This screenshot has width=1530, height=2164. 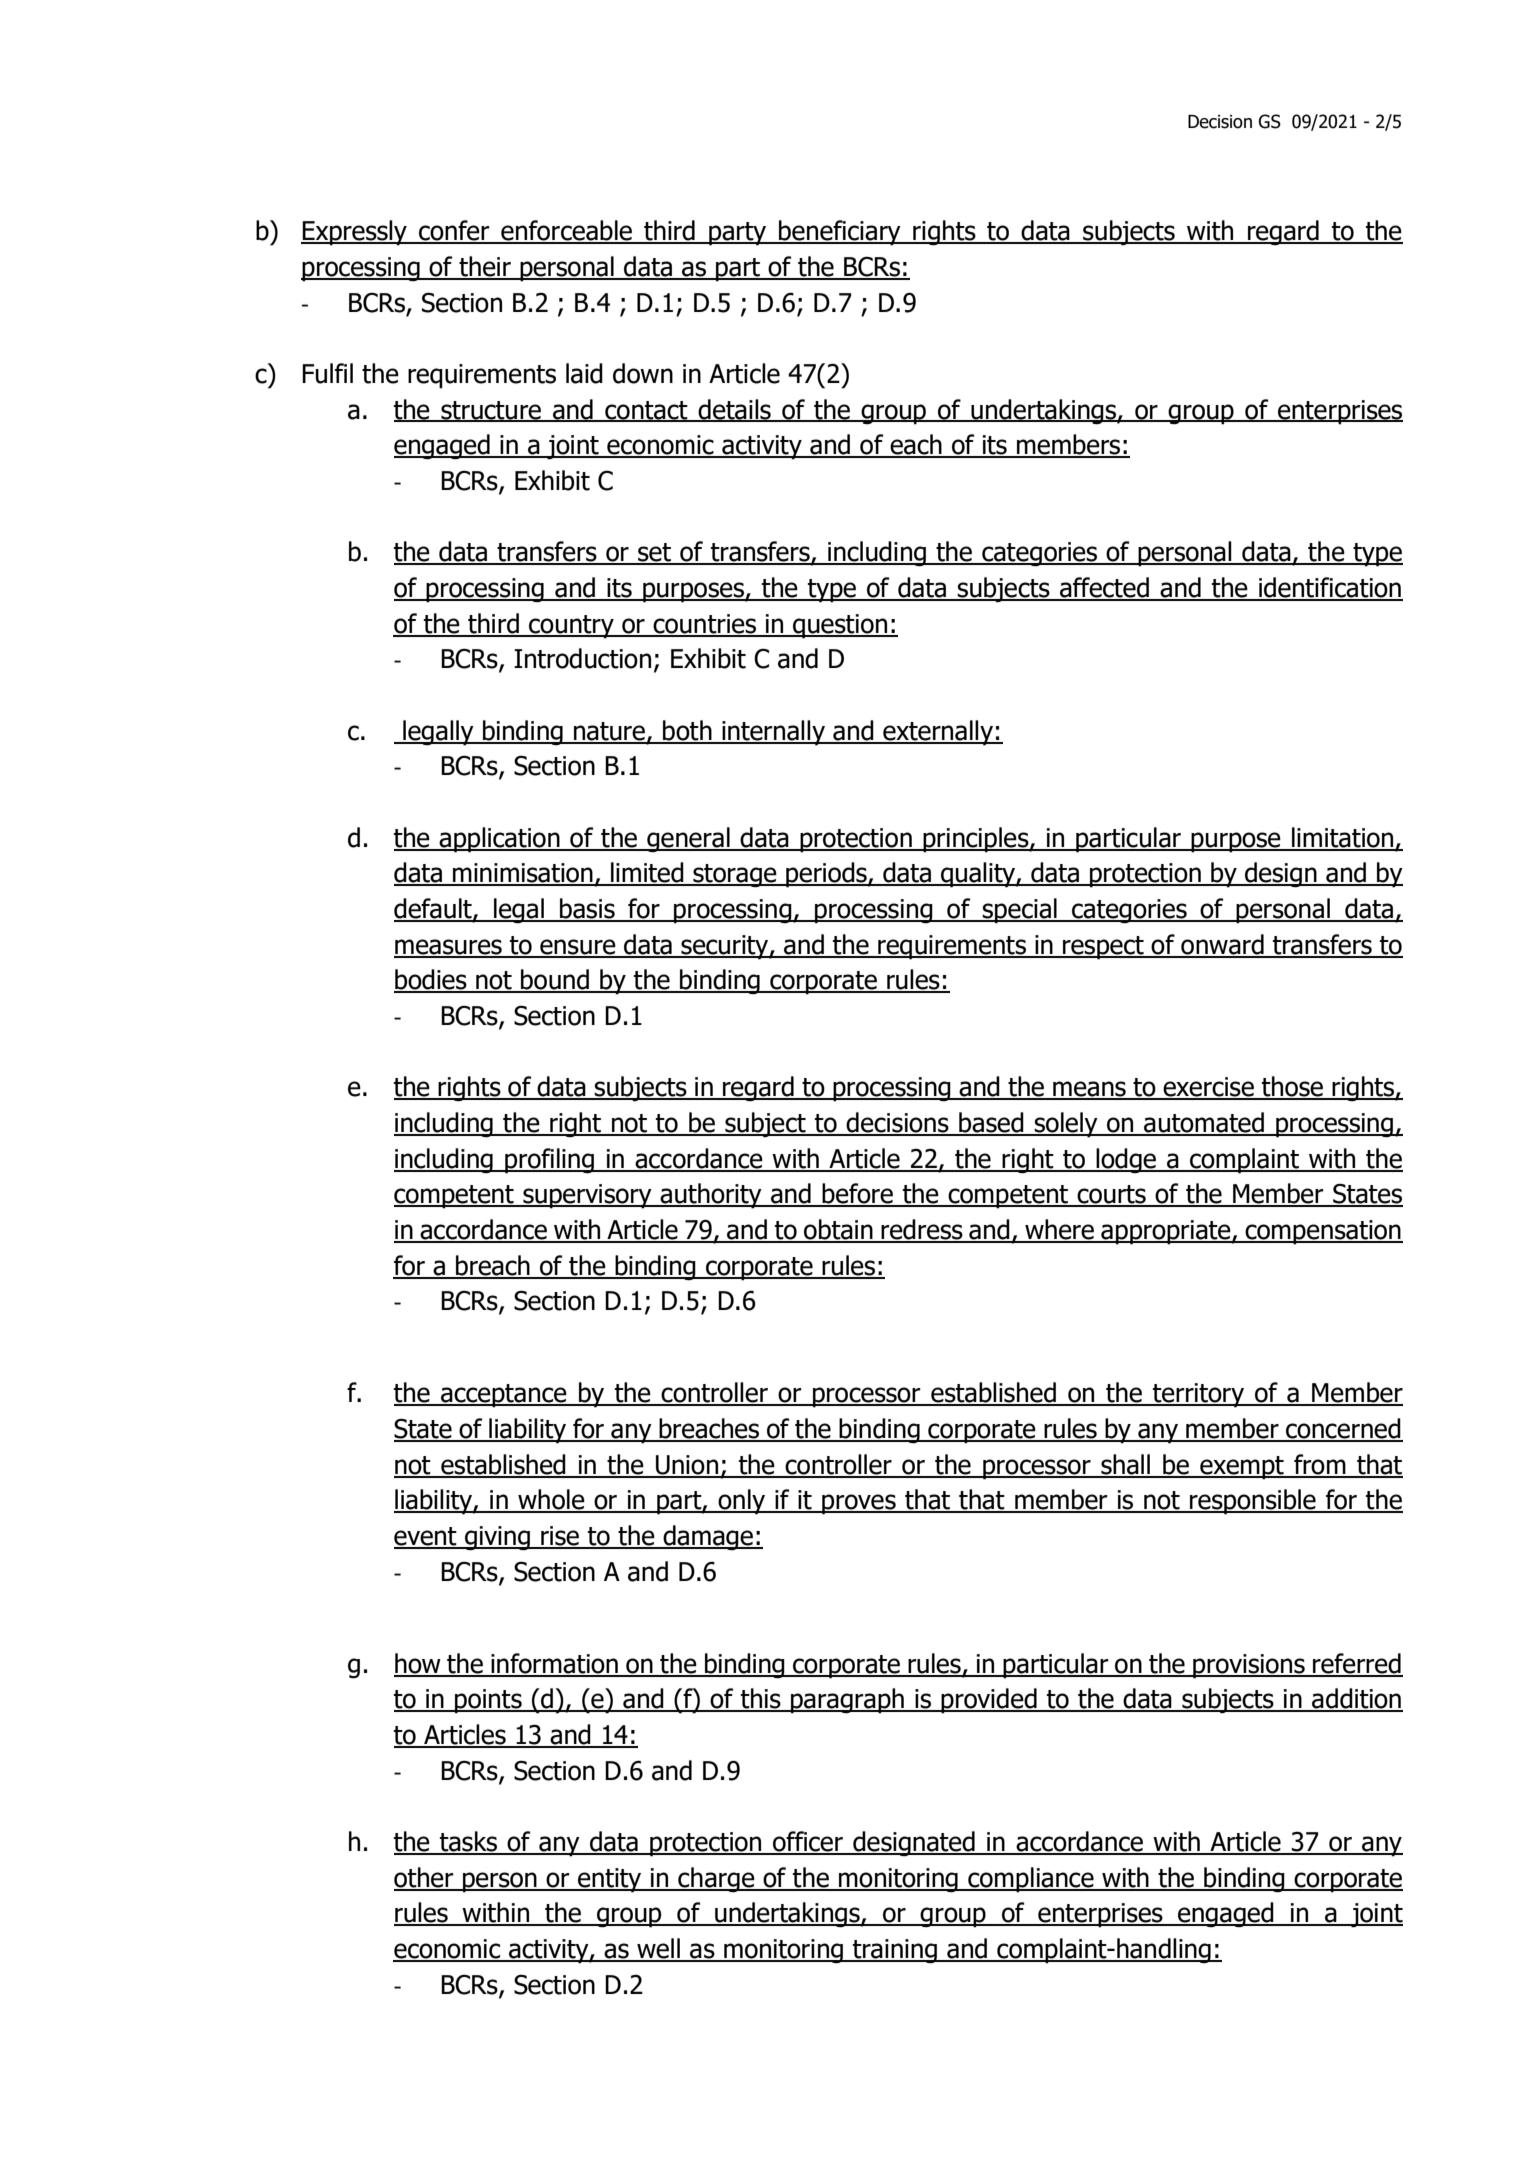 I want to click on profiling, so click(x=550, y=1161).
